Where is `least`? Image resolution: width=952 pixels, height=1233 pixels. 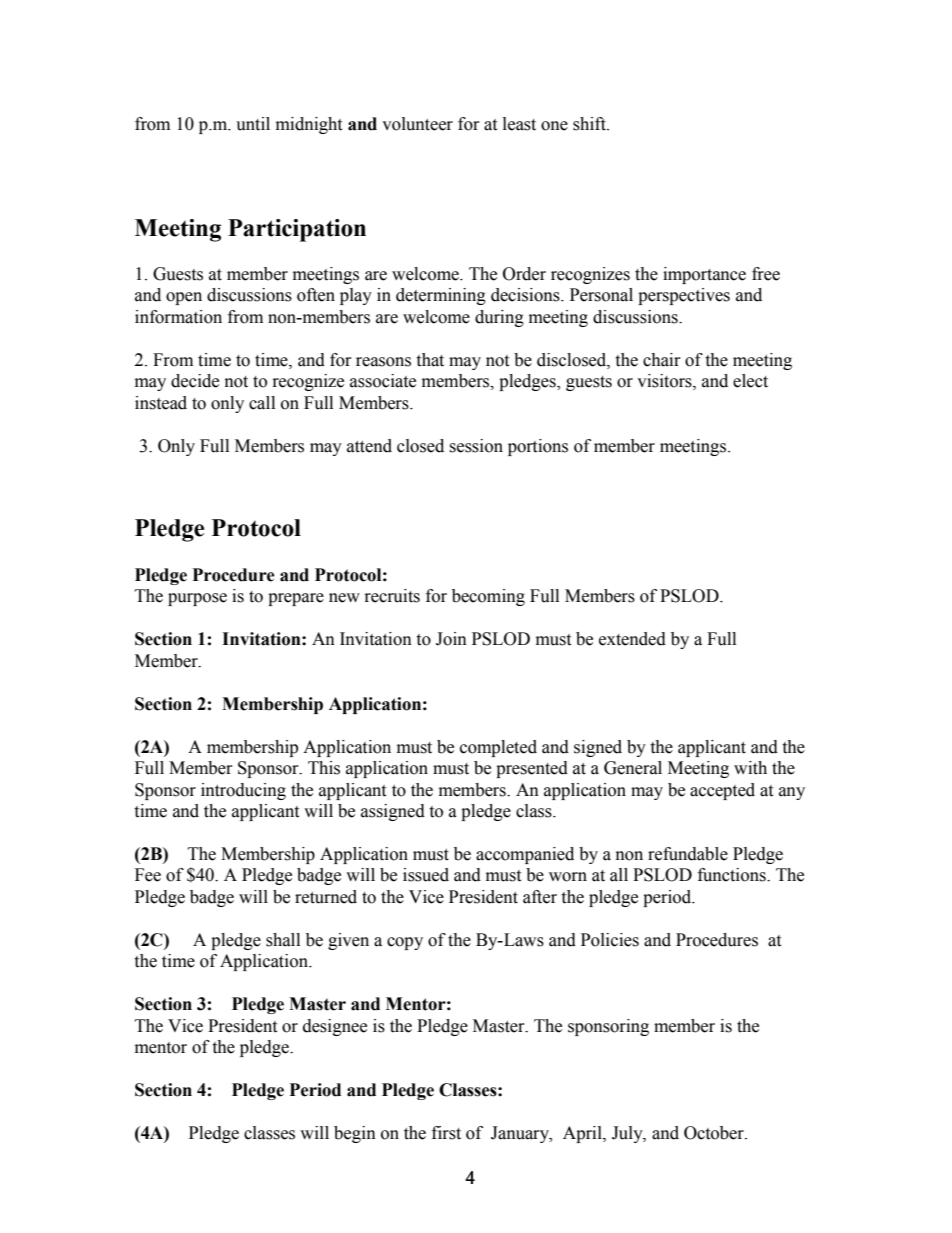
least is located at coordinates (519, 124).
